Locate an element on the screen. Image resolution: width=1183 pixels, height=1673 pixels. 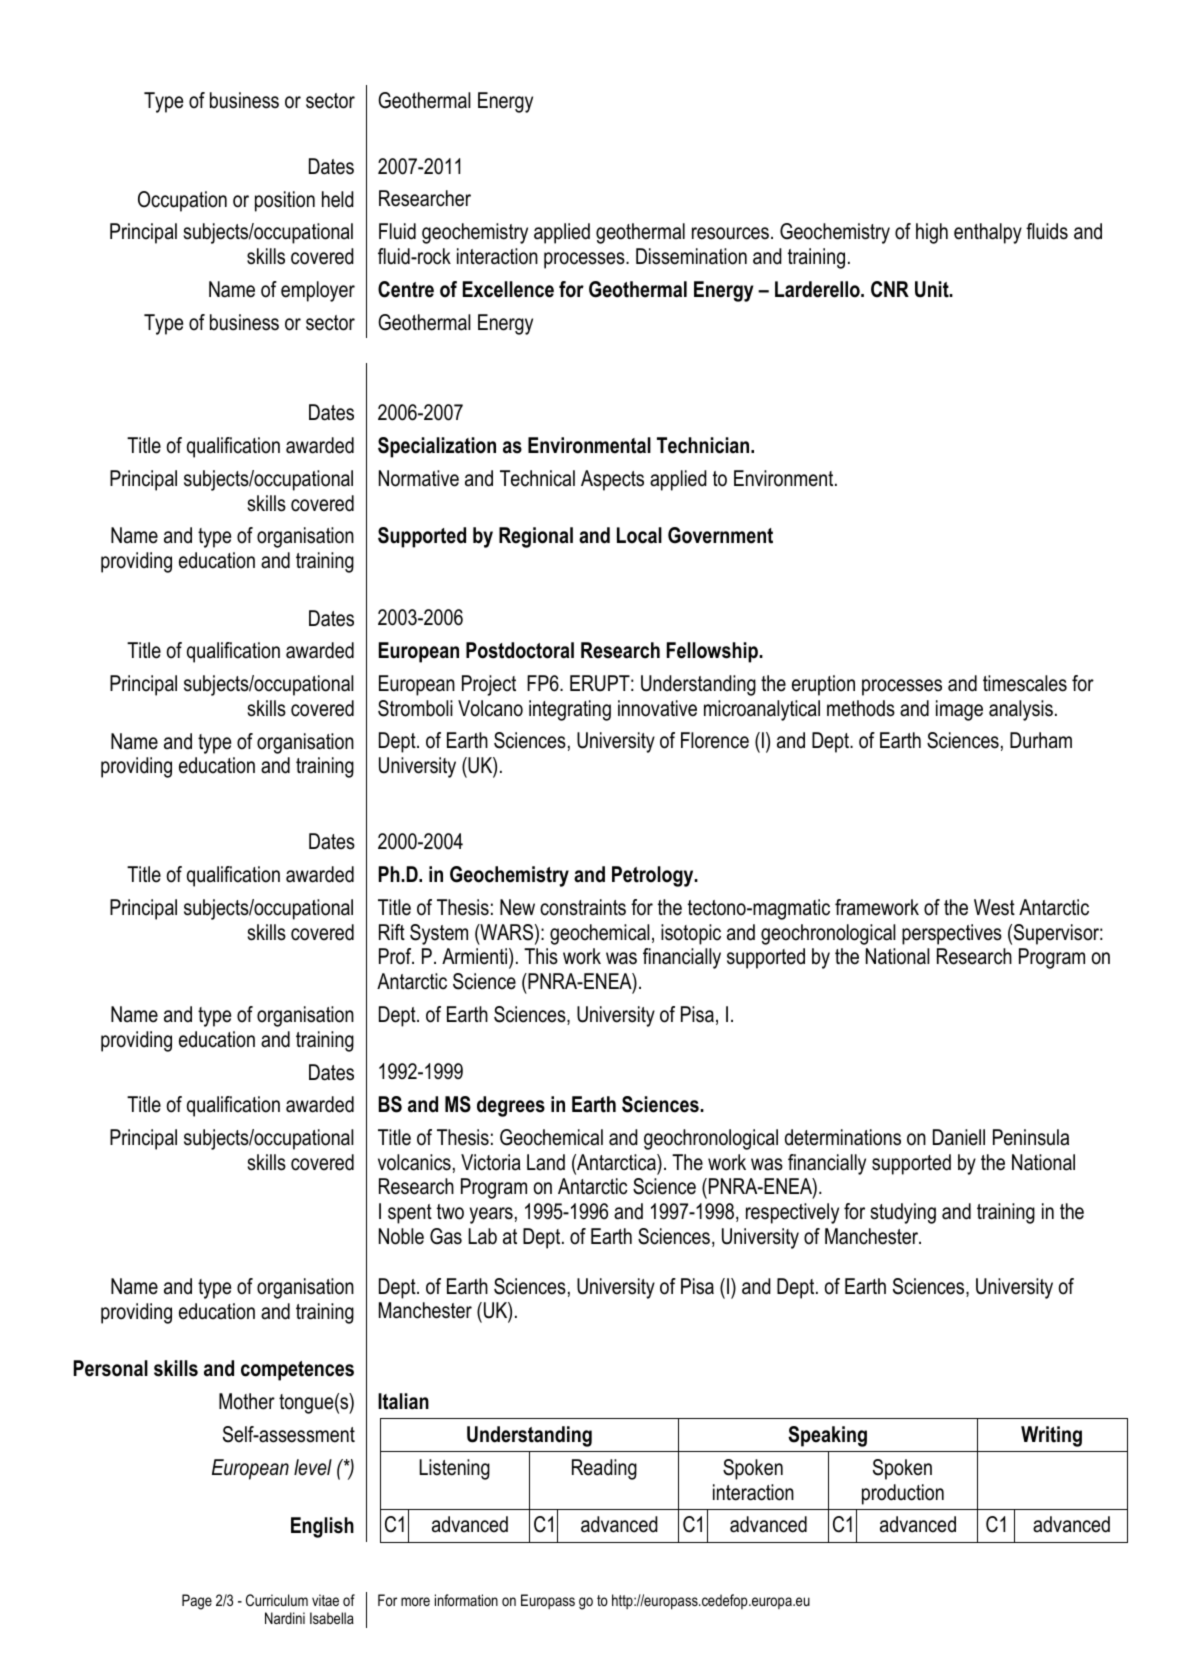
perspectives is located at coordinates (952, 934).
